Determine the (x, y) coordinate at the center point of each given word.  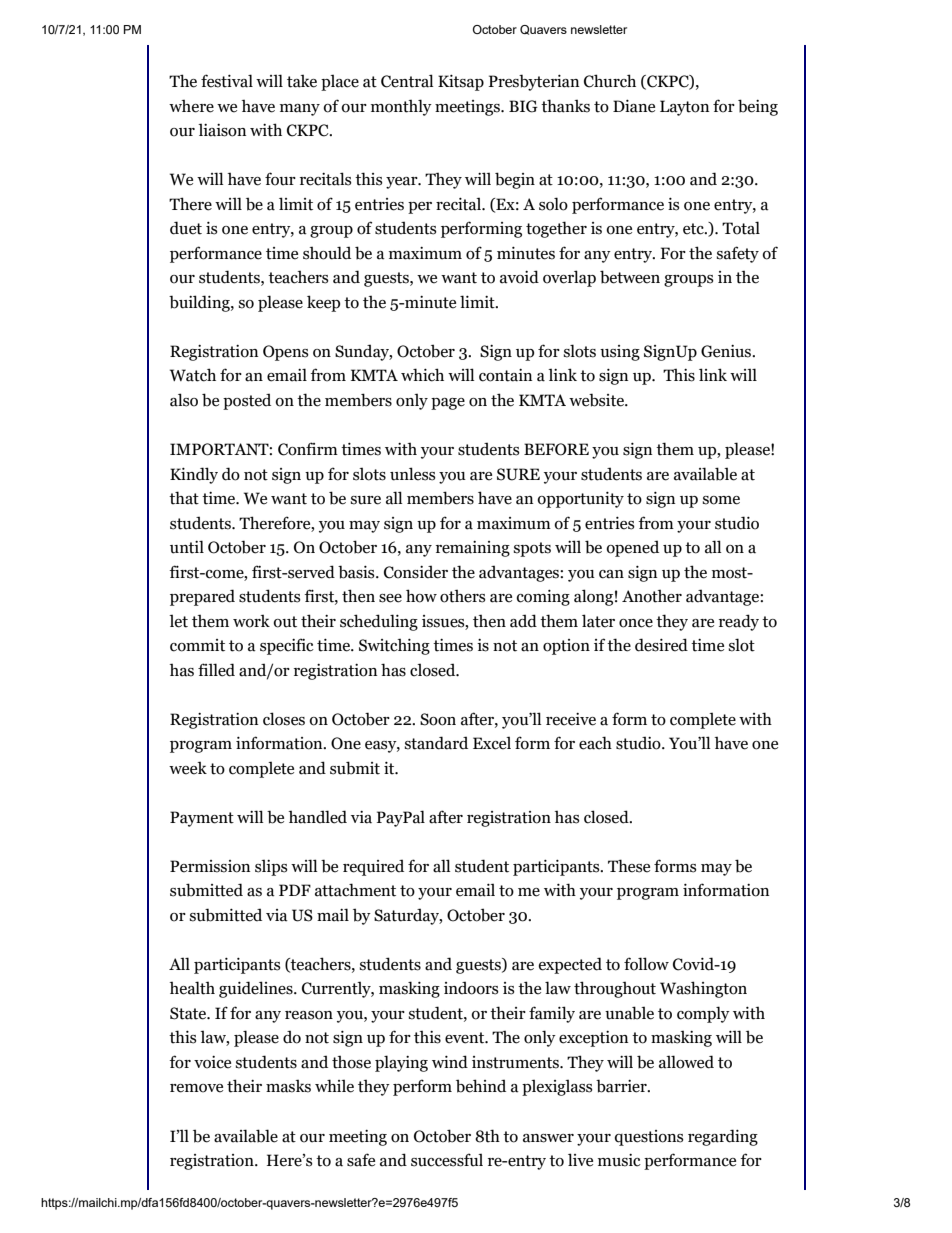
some (721, 500)
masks (288, 1086)
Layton (684, 108)
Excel (492, 743)
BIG (523, 106)
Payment (202, 819)
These (629, 866)
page (448, 404)
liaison (222, 130)
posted (247, 401)
